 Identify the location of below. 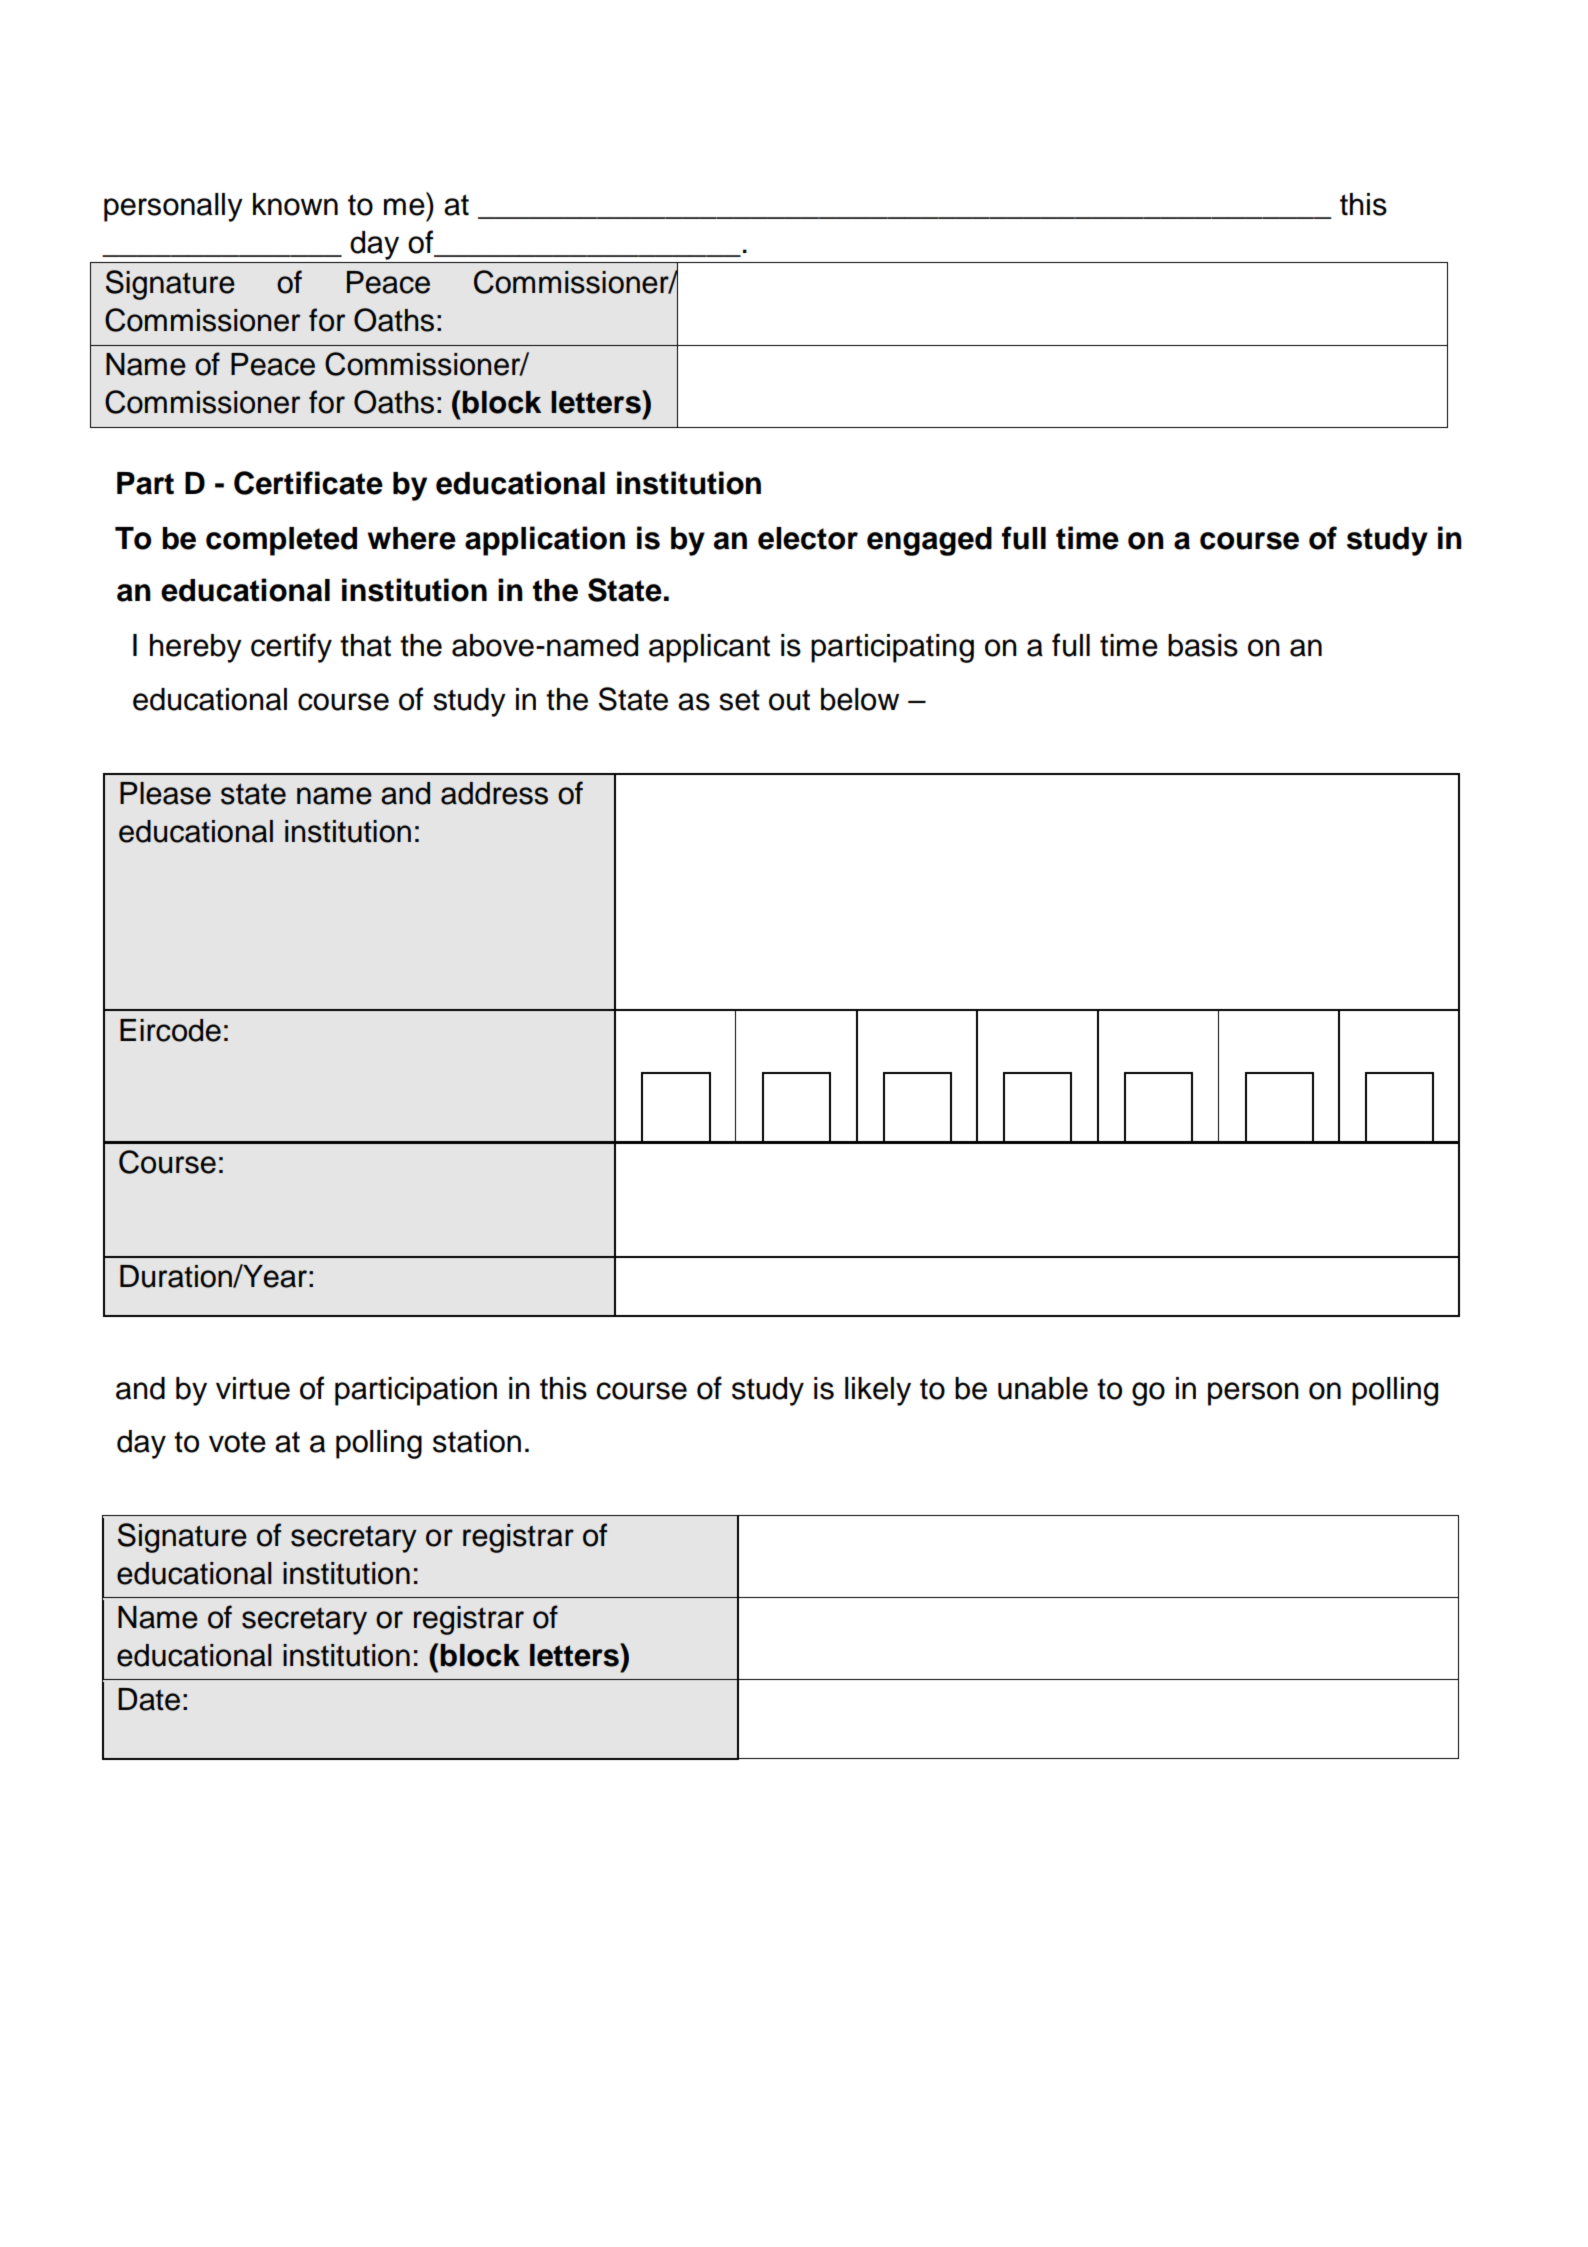
(860, 699).
